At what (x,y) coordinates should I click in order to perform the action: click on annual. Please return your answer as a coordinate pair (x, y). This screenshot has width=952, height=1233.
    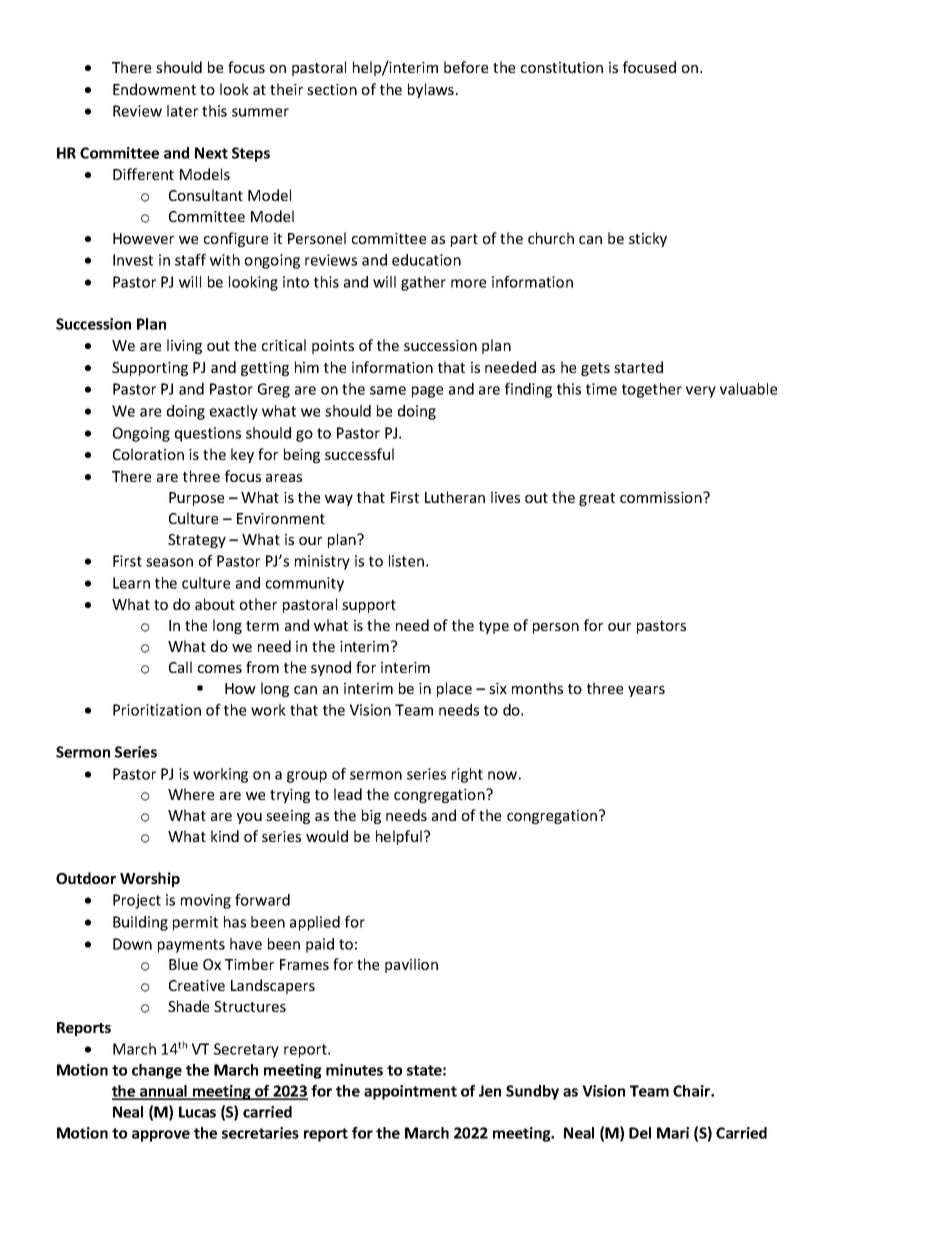
    Looking at the image, I should click on (164, 1092).
